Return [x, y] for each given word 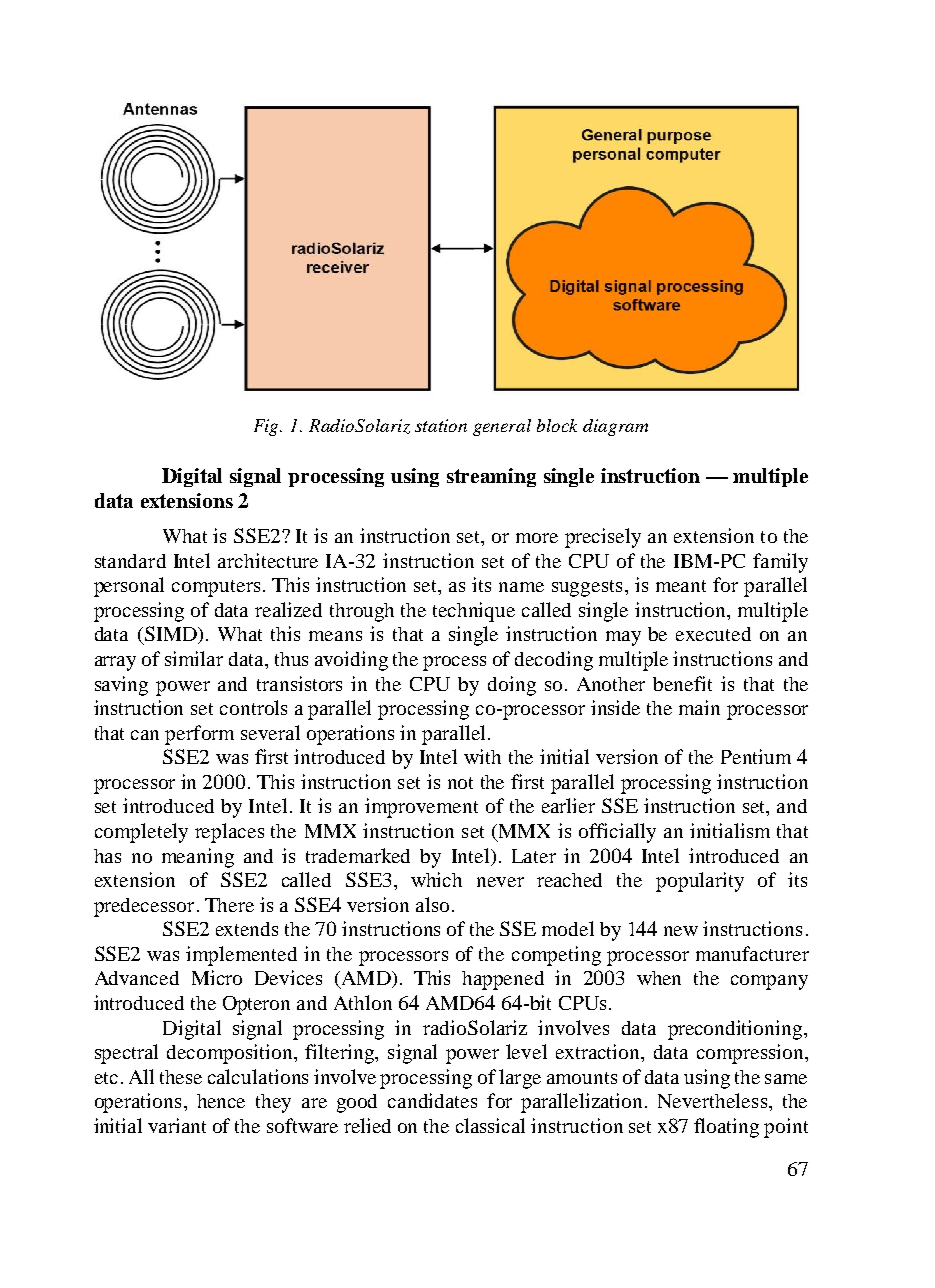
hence [221, 1101]
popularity [700, 882]
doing [512, 686]
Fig [267, 427]
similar [194, 658]
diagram [615, 427]
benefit [682, 683]
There [229, 905]
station [441, 425]
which [436, 879]
